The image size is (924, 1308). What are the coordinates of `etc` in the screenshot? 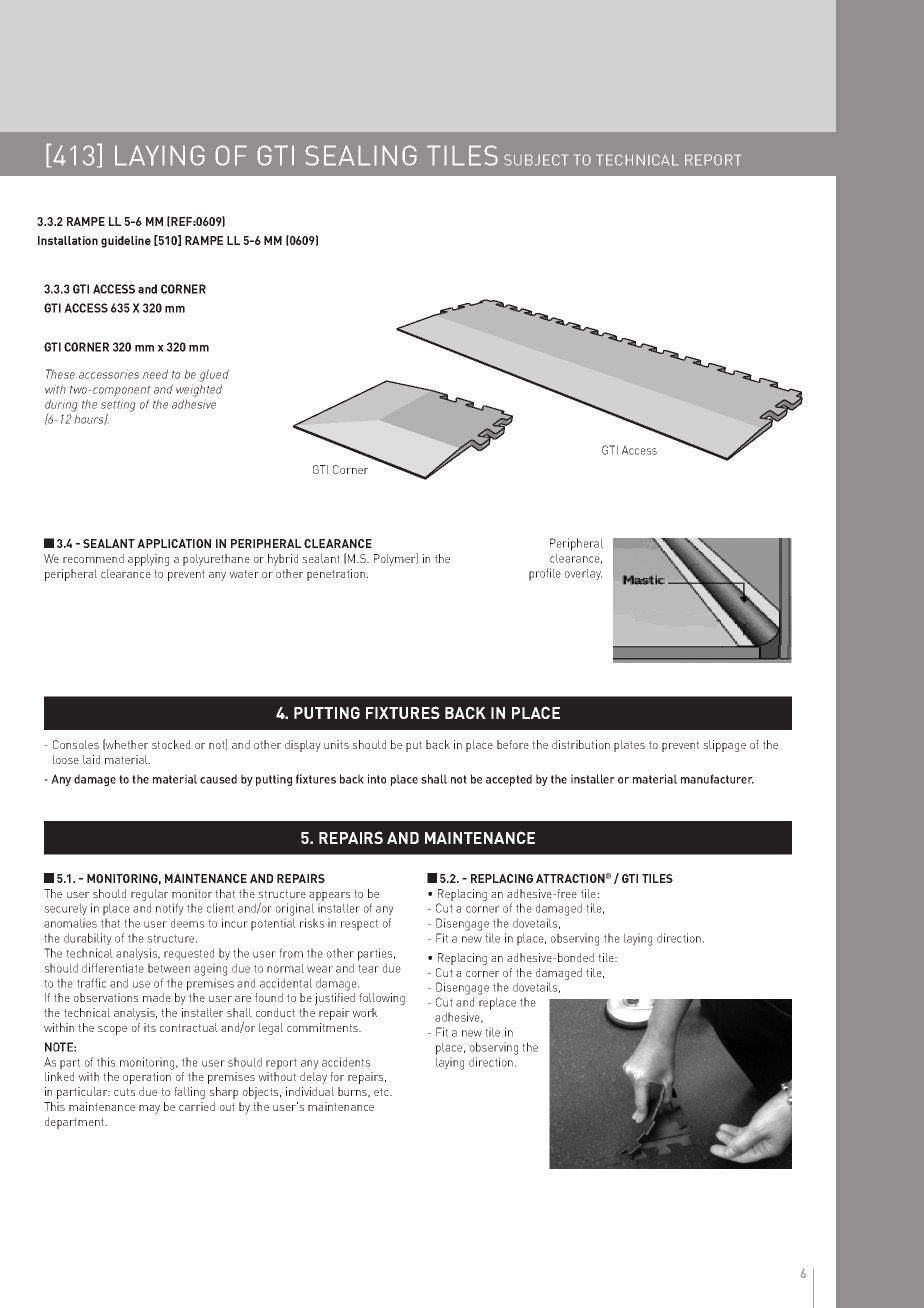 It's located at (382, 1092).
